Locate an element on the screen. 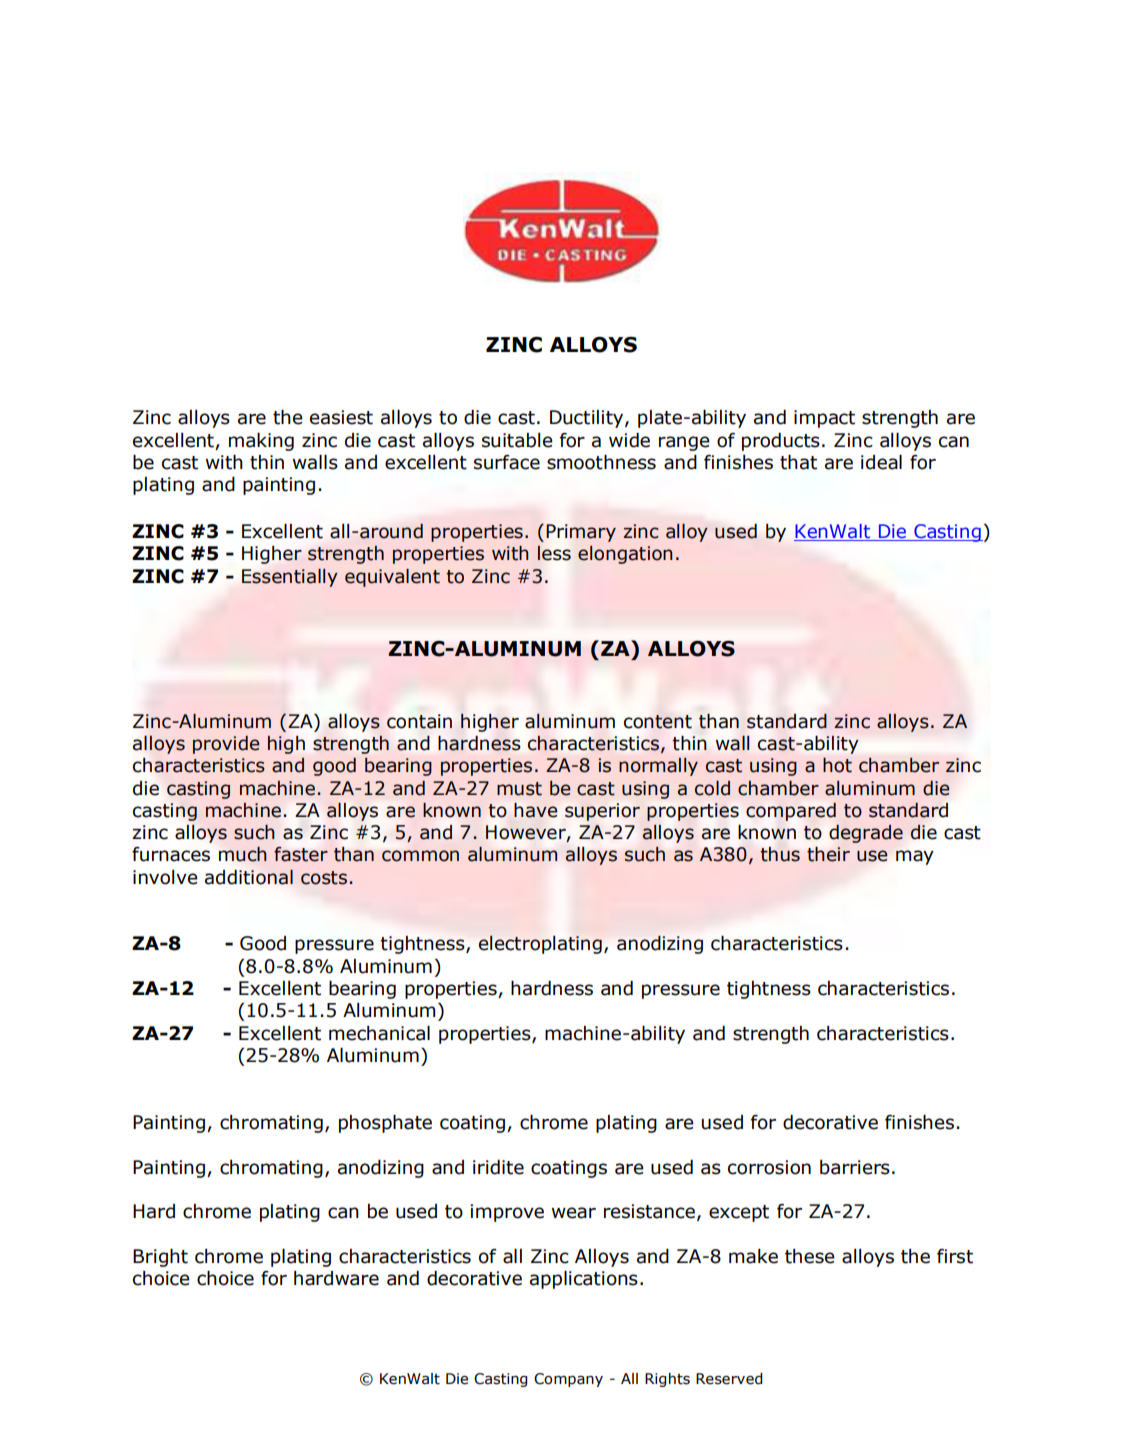 The width and height of the screenshot is (1123, 1453). provide is located at coordinates (226, 745).
